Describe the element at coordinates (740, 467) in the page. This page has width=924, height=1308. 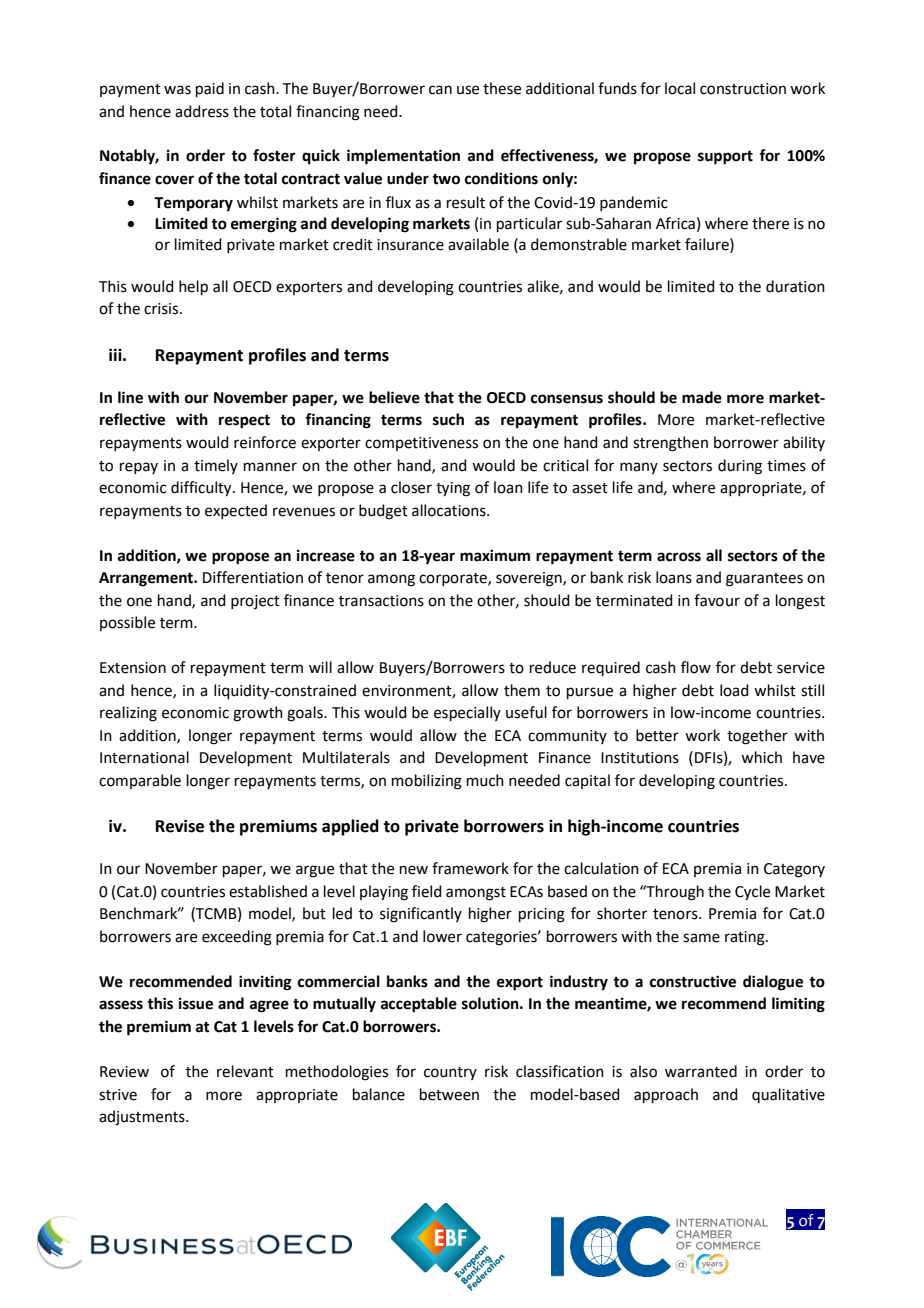
I see `during` at that location.
